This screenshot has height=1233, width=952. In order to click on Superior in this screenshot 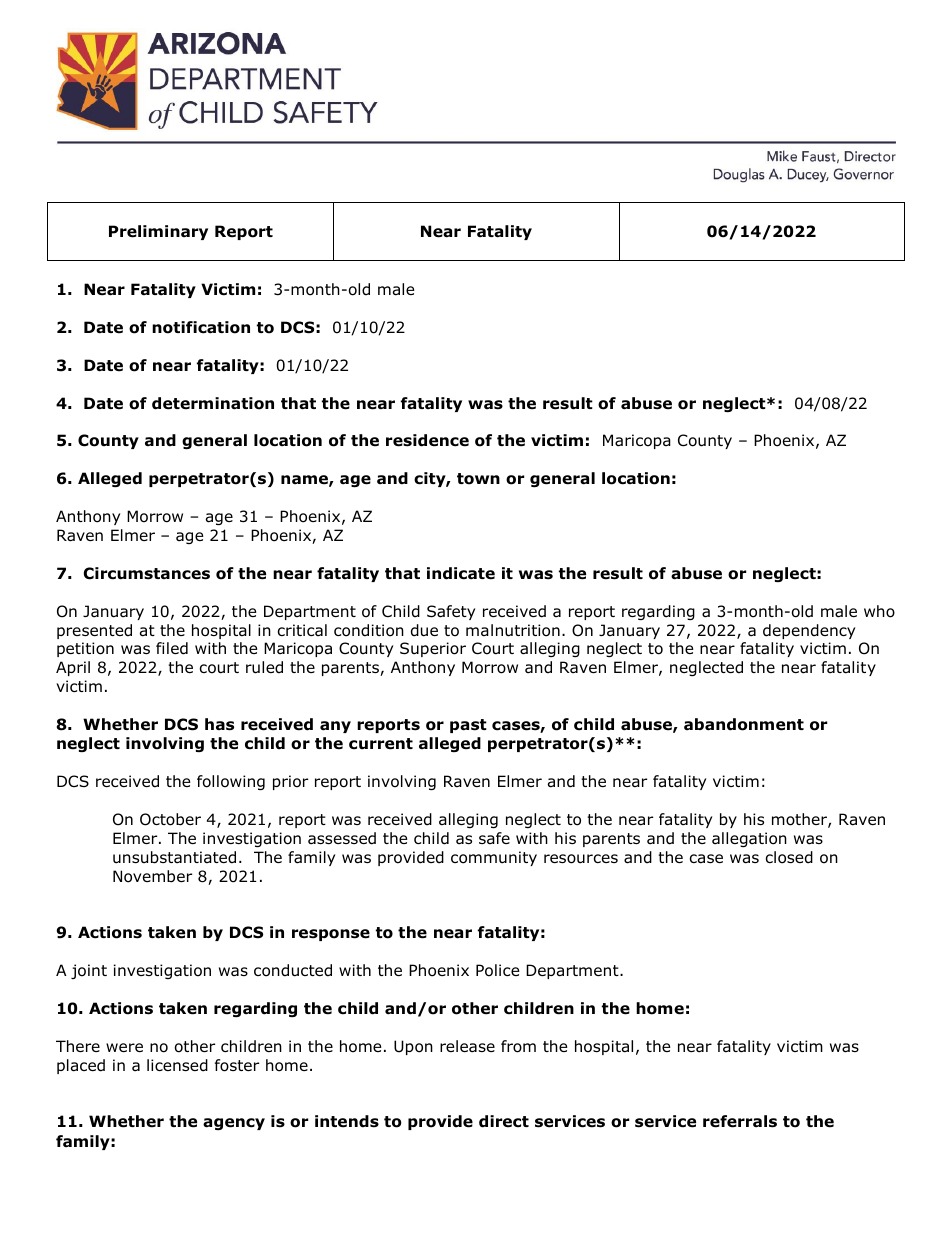, I will do `click(433, 649)`.
